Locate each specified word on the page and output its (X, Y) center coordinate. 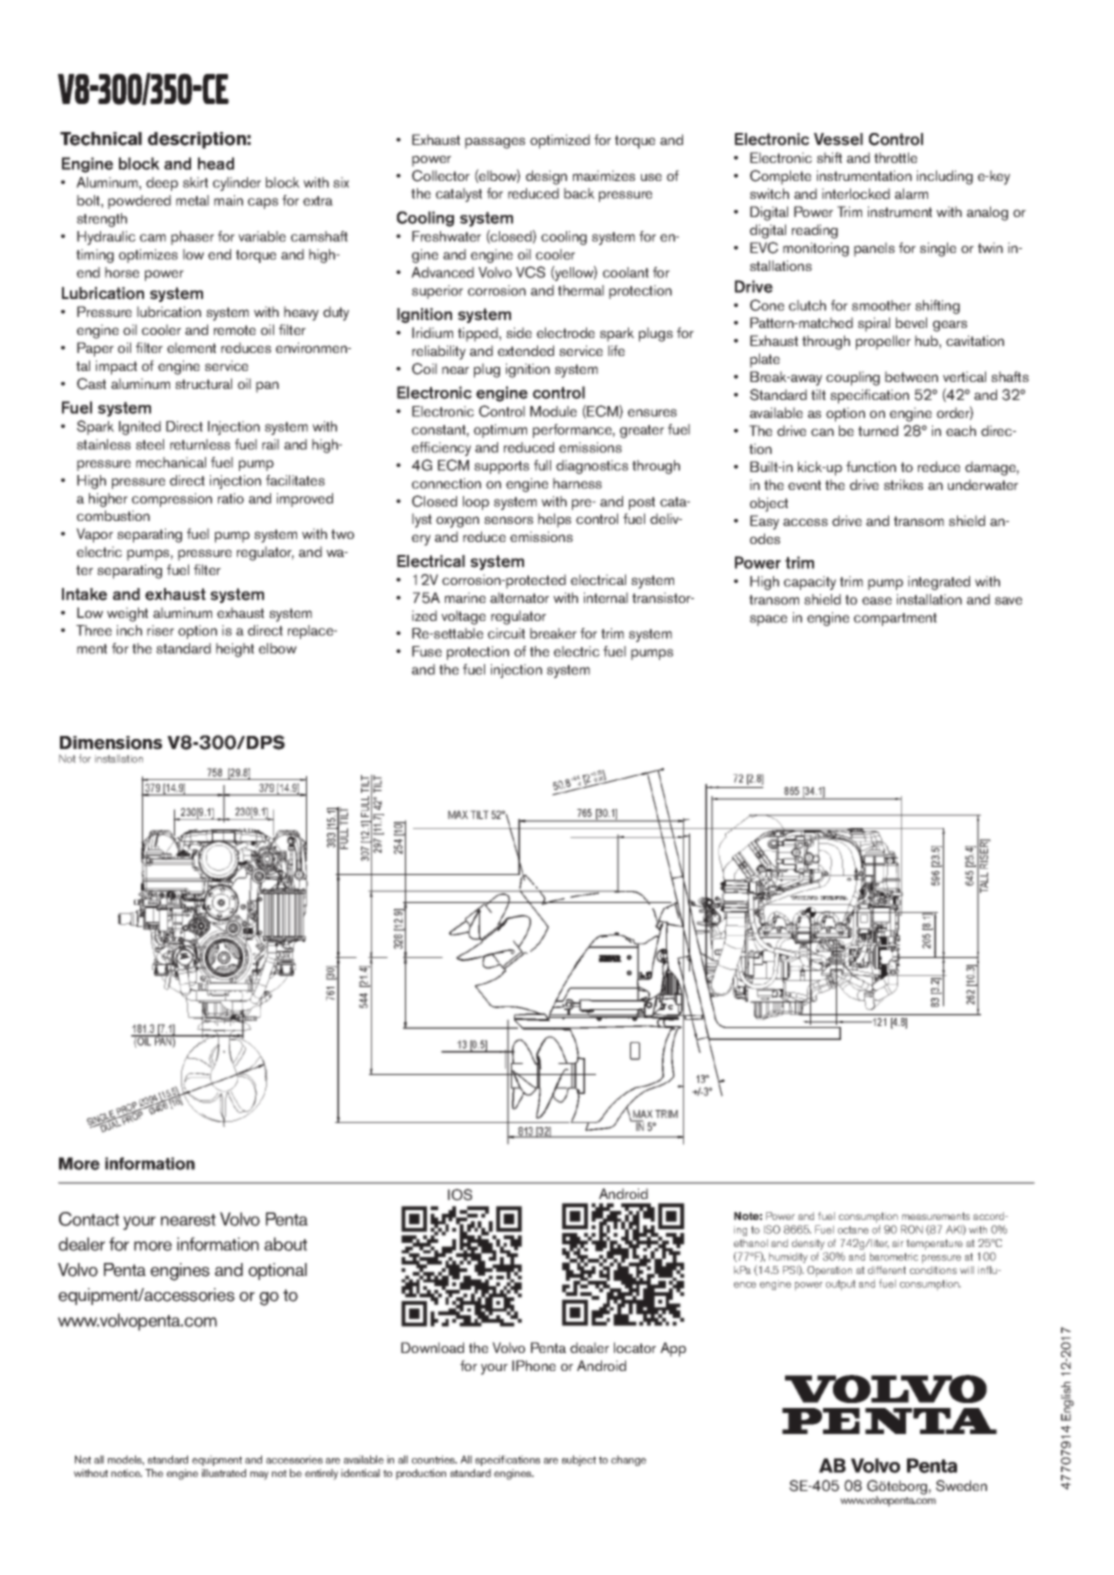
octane (853, 1230)
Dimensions (111, 743)
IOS (460, 1195)
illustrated (224, 1473)
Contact (89, 1219)
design (546, 177)
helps (554, 520)
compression (172, 500)
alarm (911, 193)
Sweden (961, 1486)
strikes (903, 484)
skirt (195, 182)
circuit (506, 633)
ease (877, 601)
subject (579, 1460)
